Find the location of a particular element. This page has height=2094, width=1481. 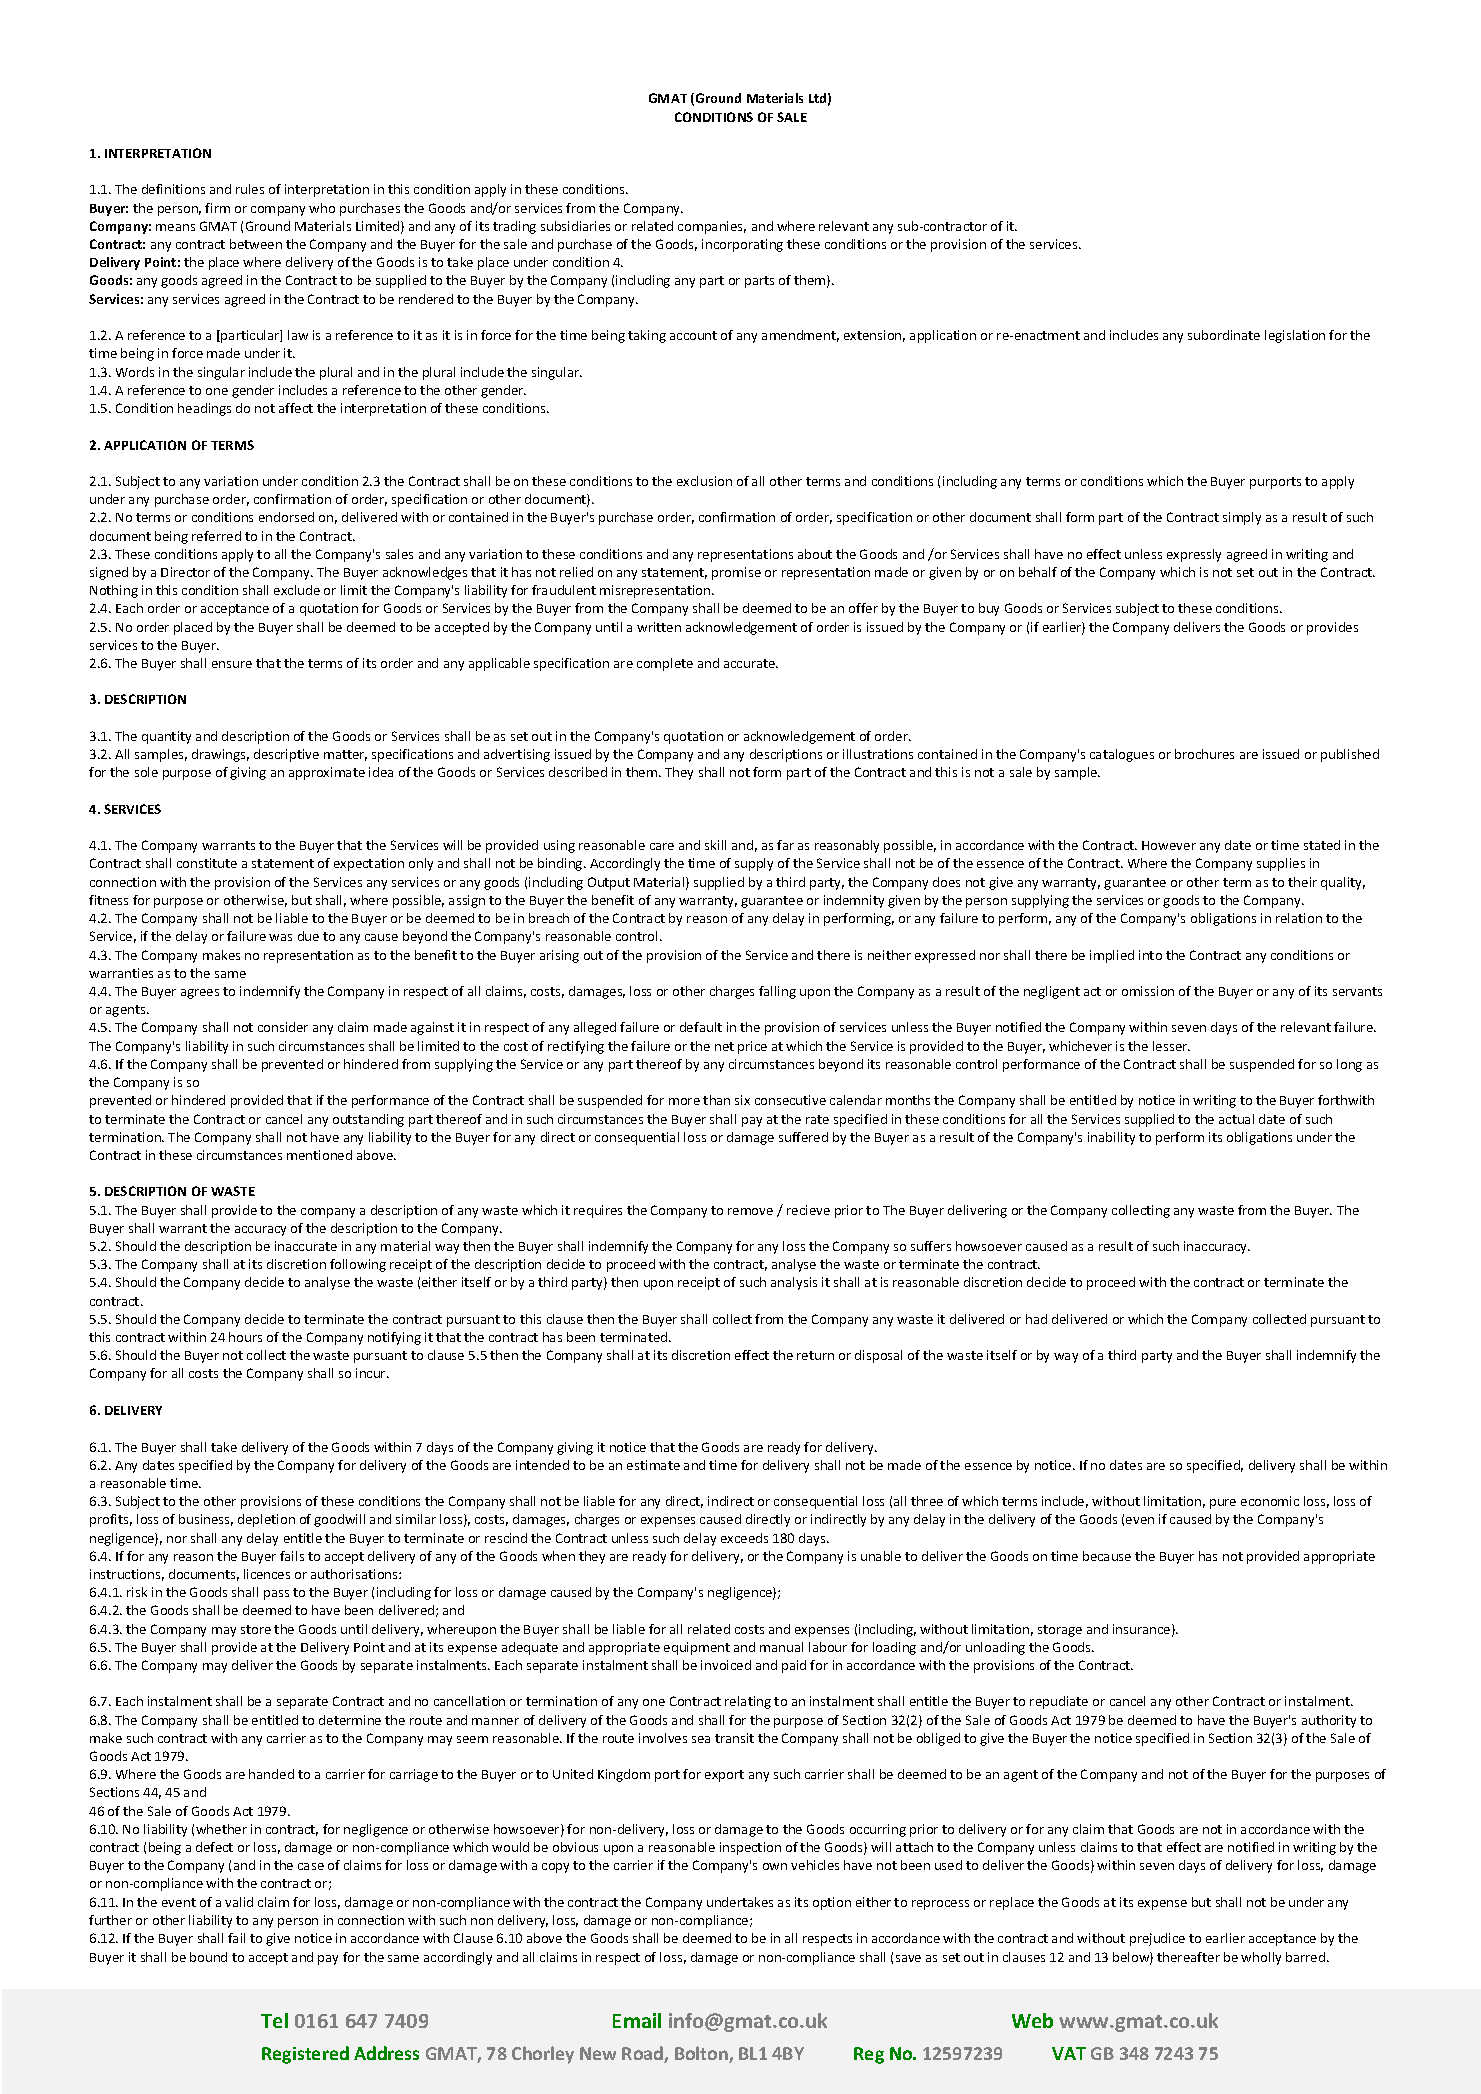

actual is located at coordinates (1236, 1119).
